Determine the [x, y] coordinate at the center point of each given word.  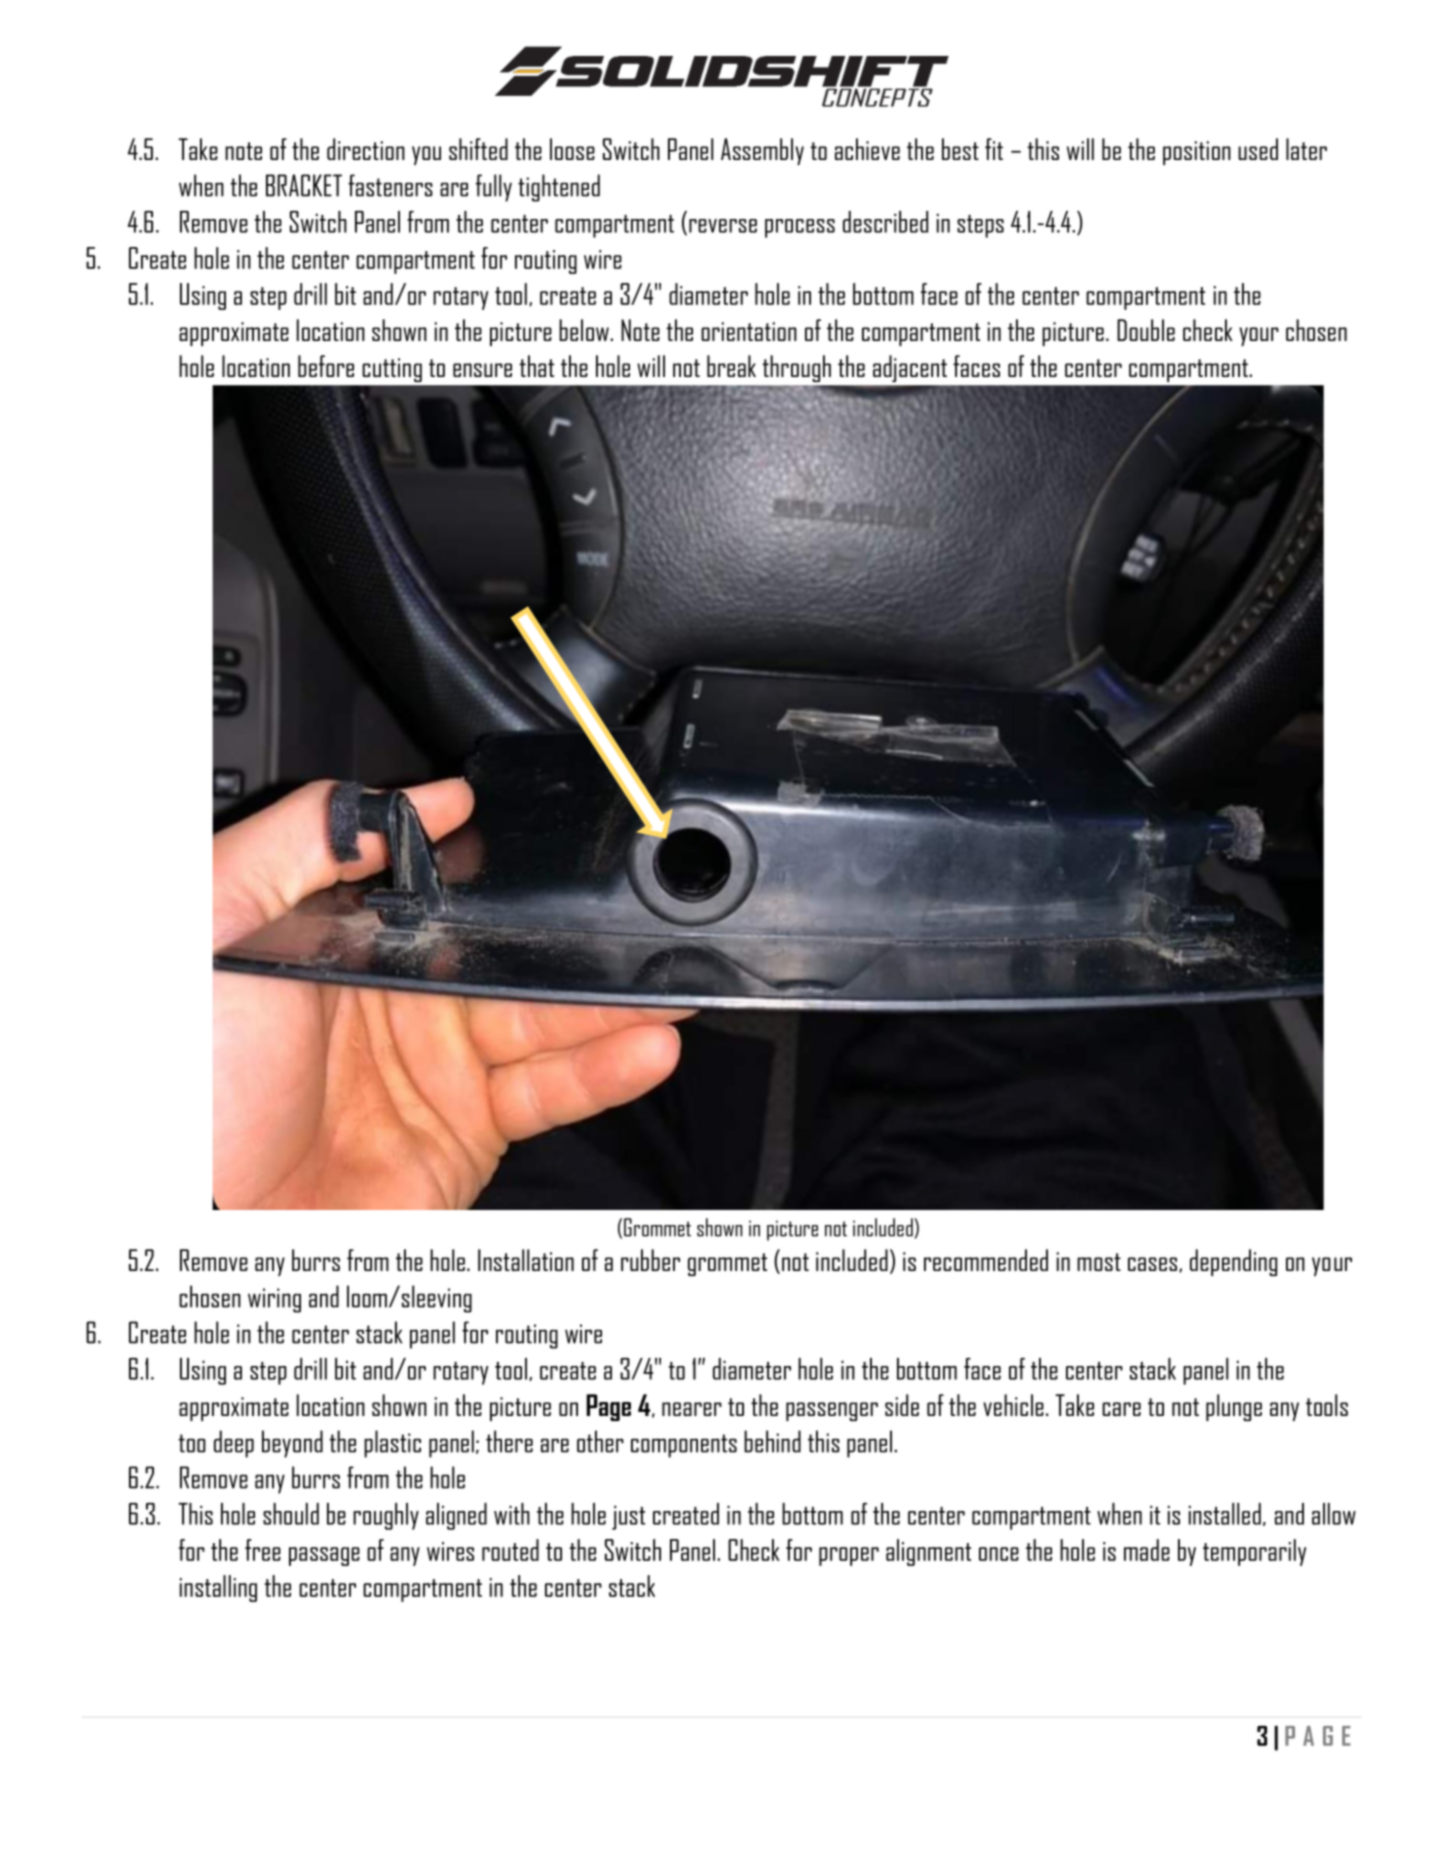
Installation [526, 1260]
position [1197, 153]
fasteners [390, 185]
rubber [650, 1260]
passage [324, 1556]
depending [1233, 1262]
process [800, 228]
